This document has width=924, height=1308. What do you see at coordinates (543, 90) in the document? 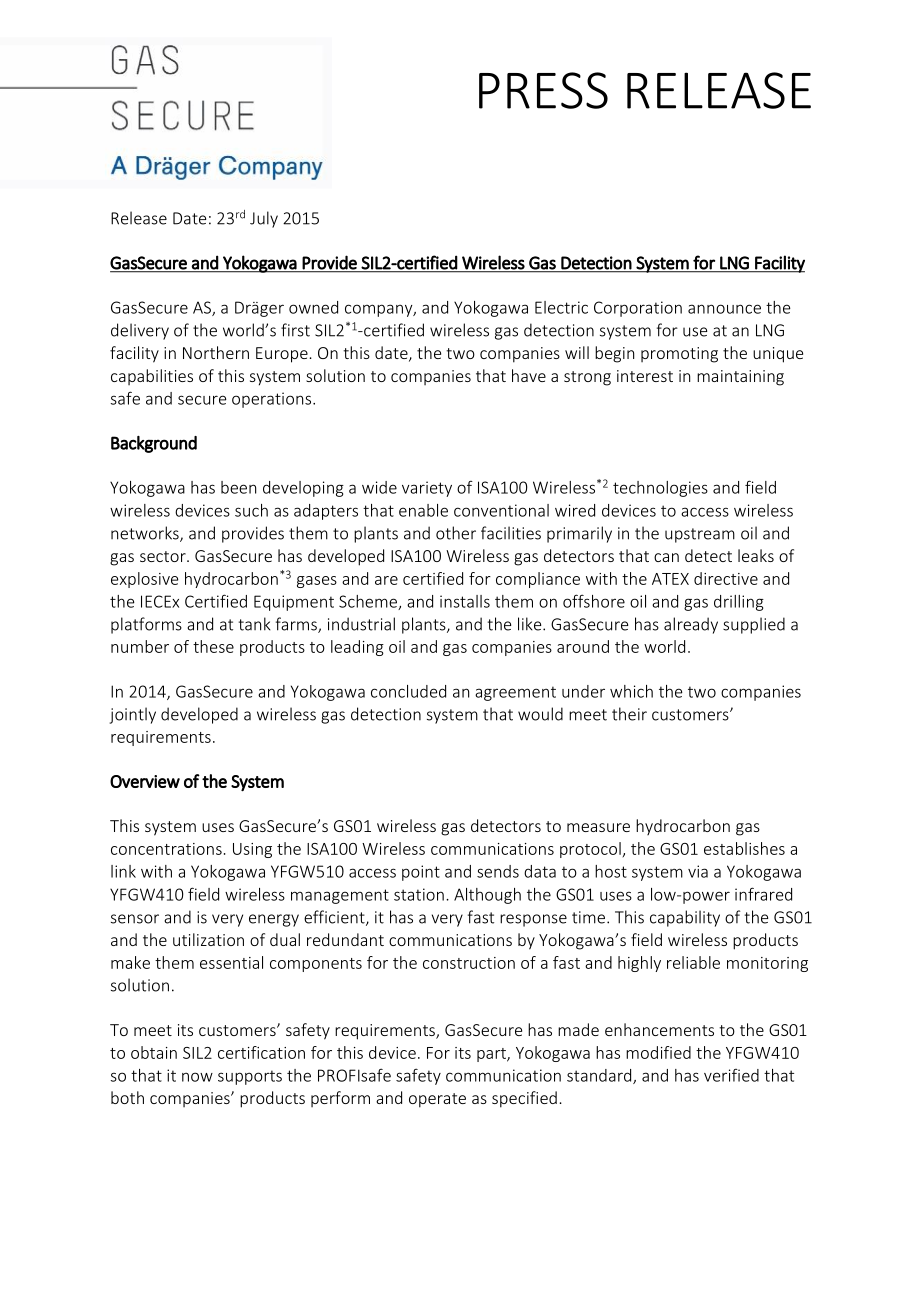
I see `PRESS` at bounding box center [543, 90].
